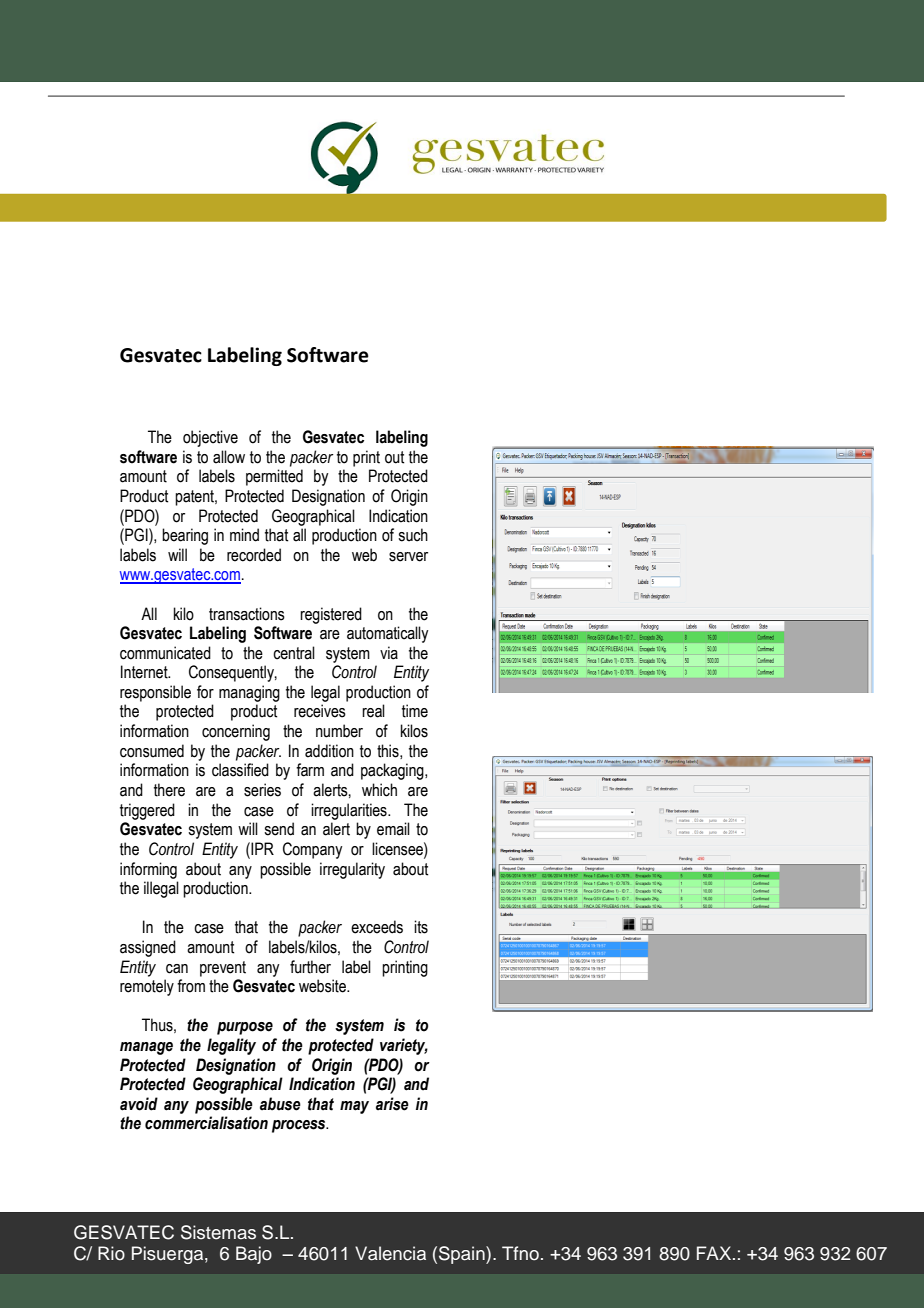  I want to click on email, so click(393, 829).
